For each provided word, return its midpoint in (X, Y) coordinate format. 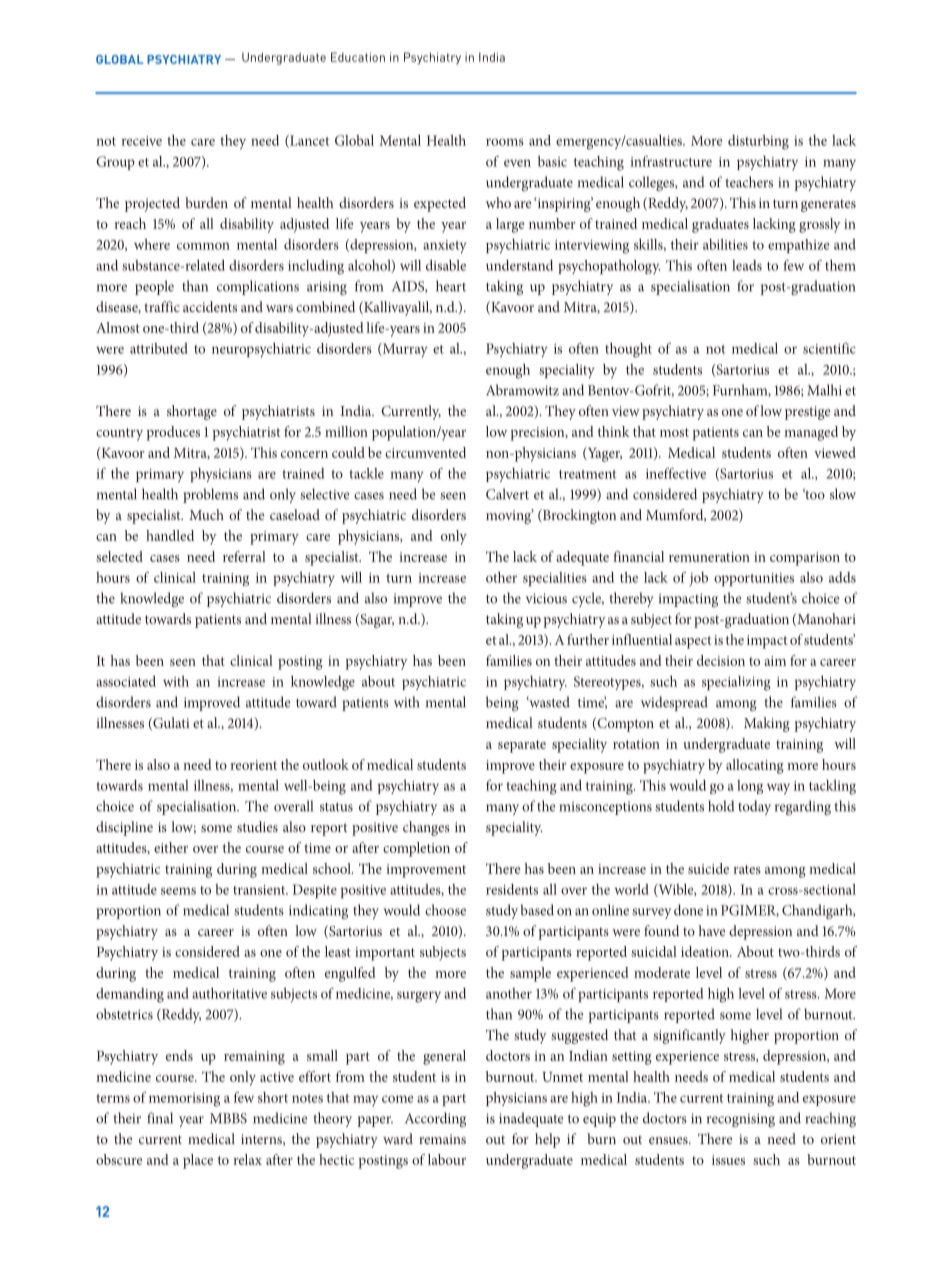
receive (142, 141)
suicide (708, 868)
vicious (546, 598)
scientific (829, 348)
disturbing (758, 142)
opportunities (754, 579)
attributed (159, 348)
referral (244, 556)
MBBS (228, 1118)
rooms (505, 142)
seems (178, 891)
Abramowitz (522, 390)
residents (512, 889)
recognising (741, 1120)
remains (442, 1139)
